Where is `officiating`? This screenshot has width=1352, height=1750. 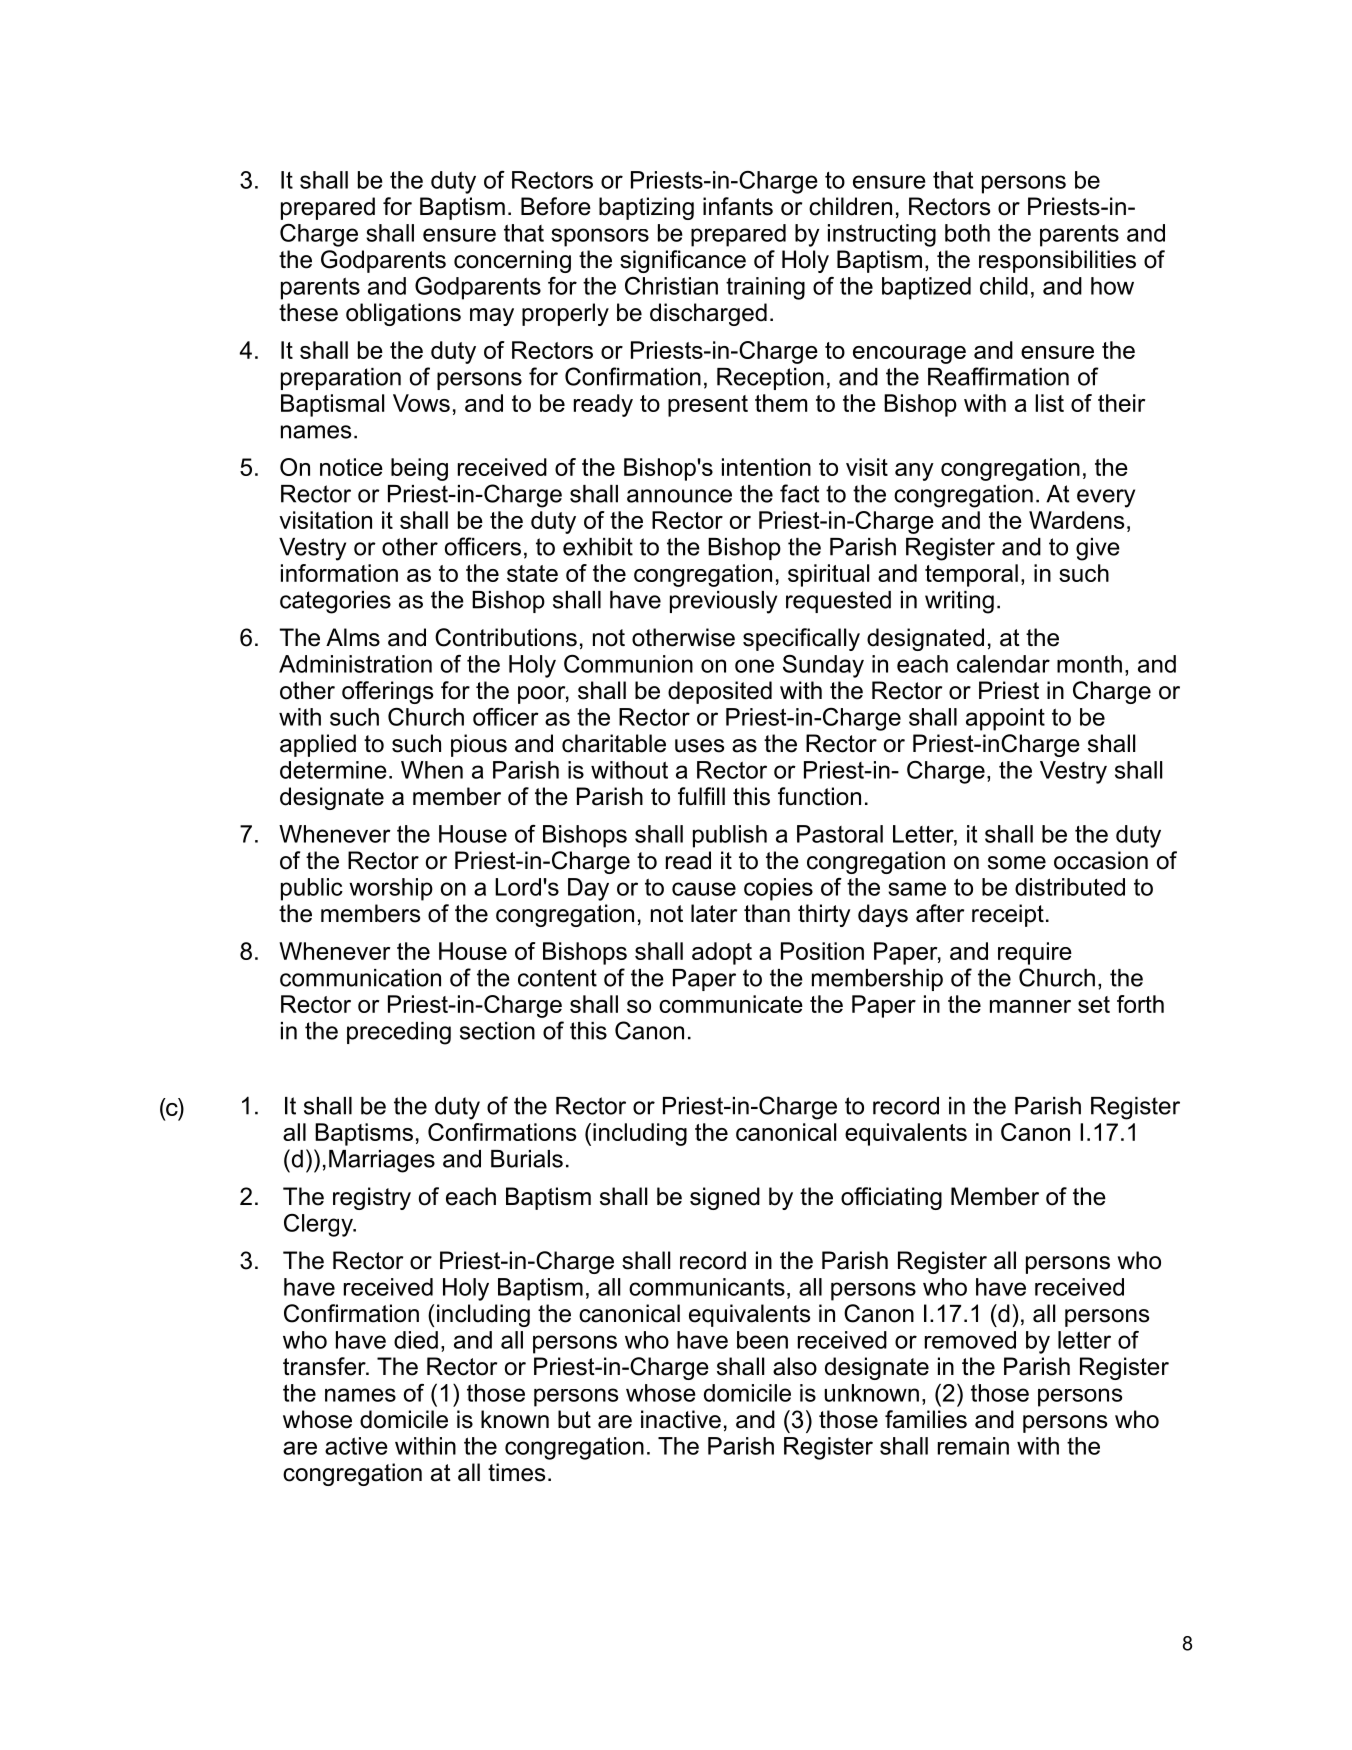 officiating is located at coordinates (891, 1198).
